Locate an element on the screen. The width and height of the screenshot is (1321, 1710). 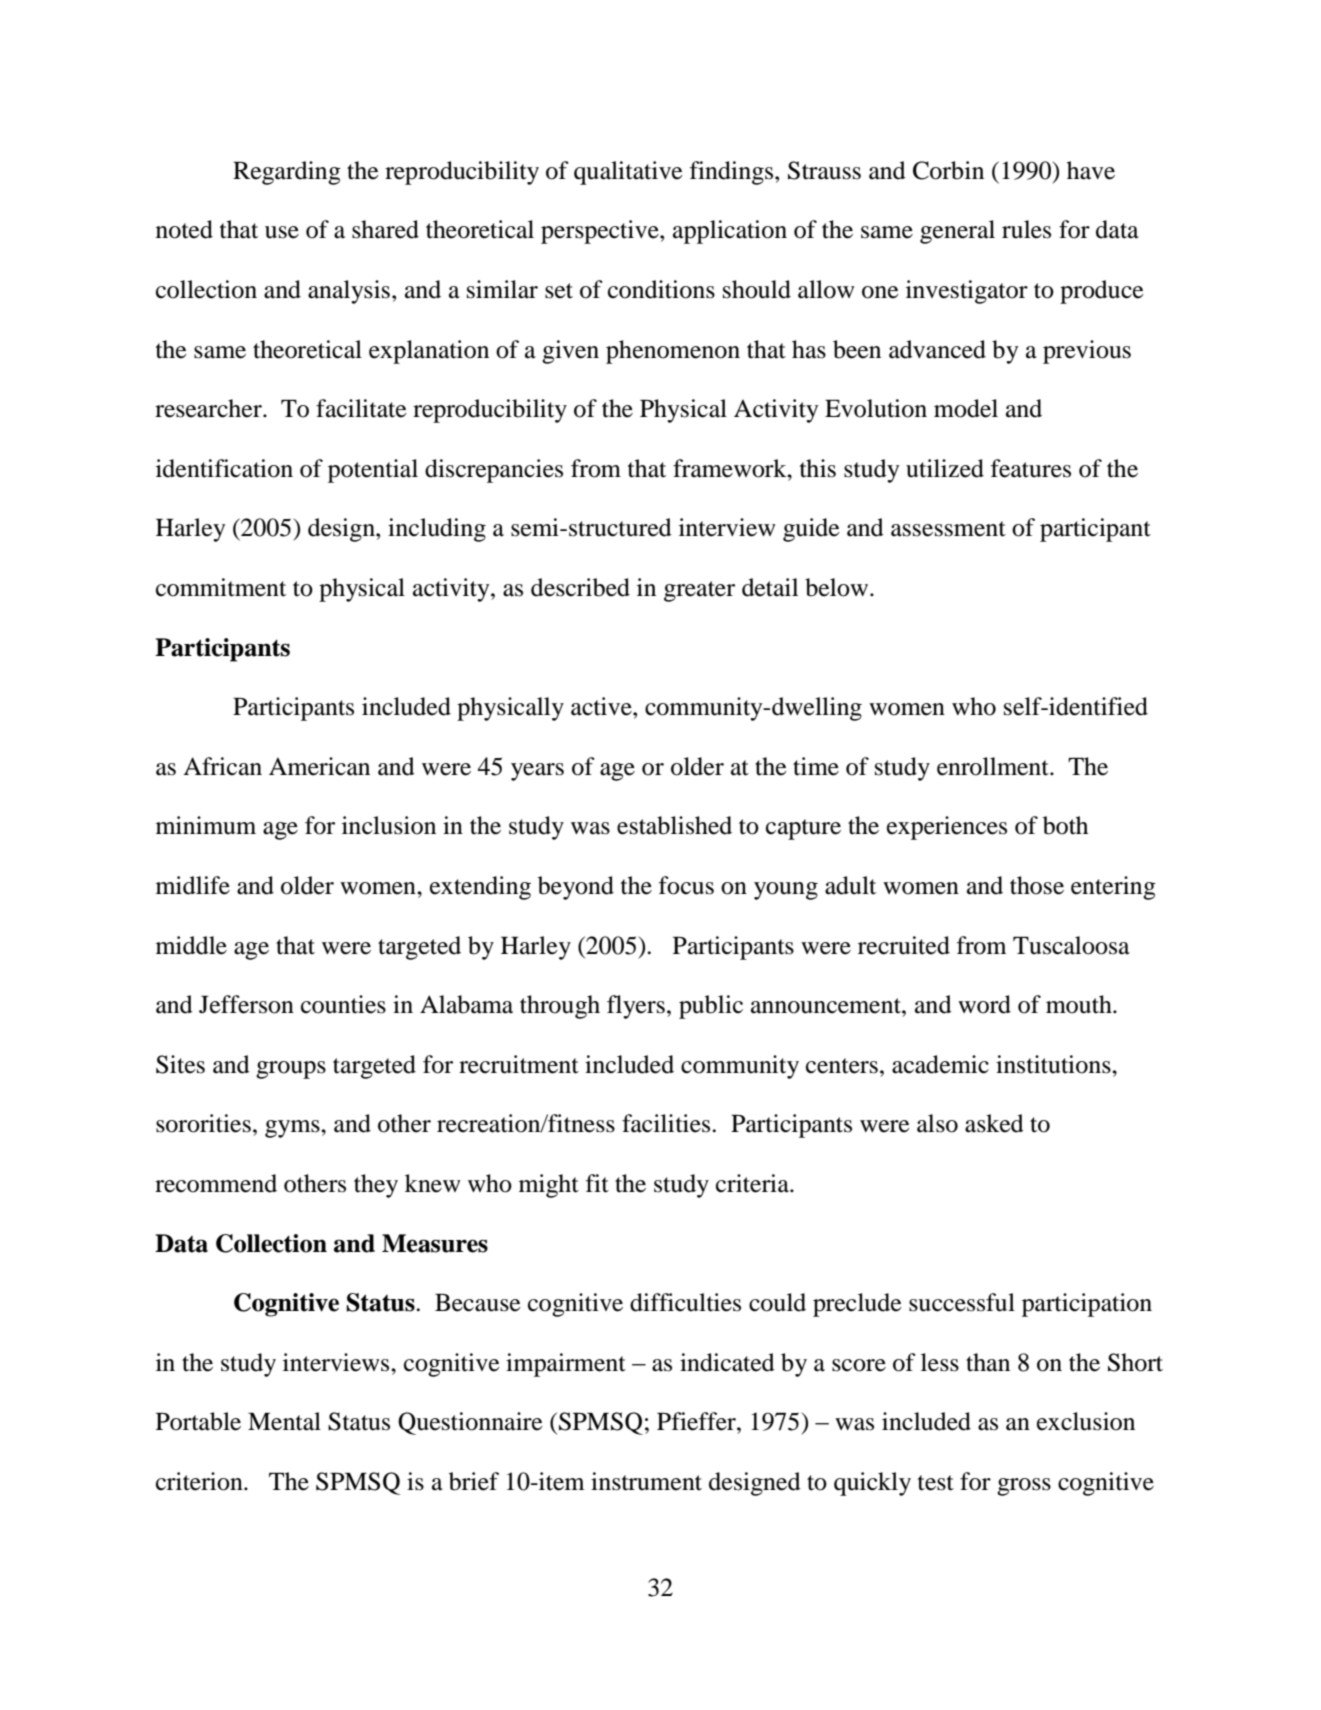
rules is located at coordinates (1026, 229).
